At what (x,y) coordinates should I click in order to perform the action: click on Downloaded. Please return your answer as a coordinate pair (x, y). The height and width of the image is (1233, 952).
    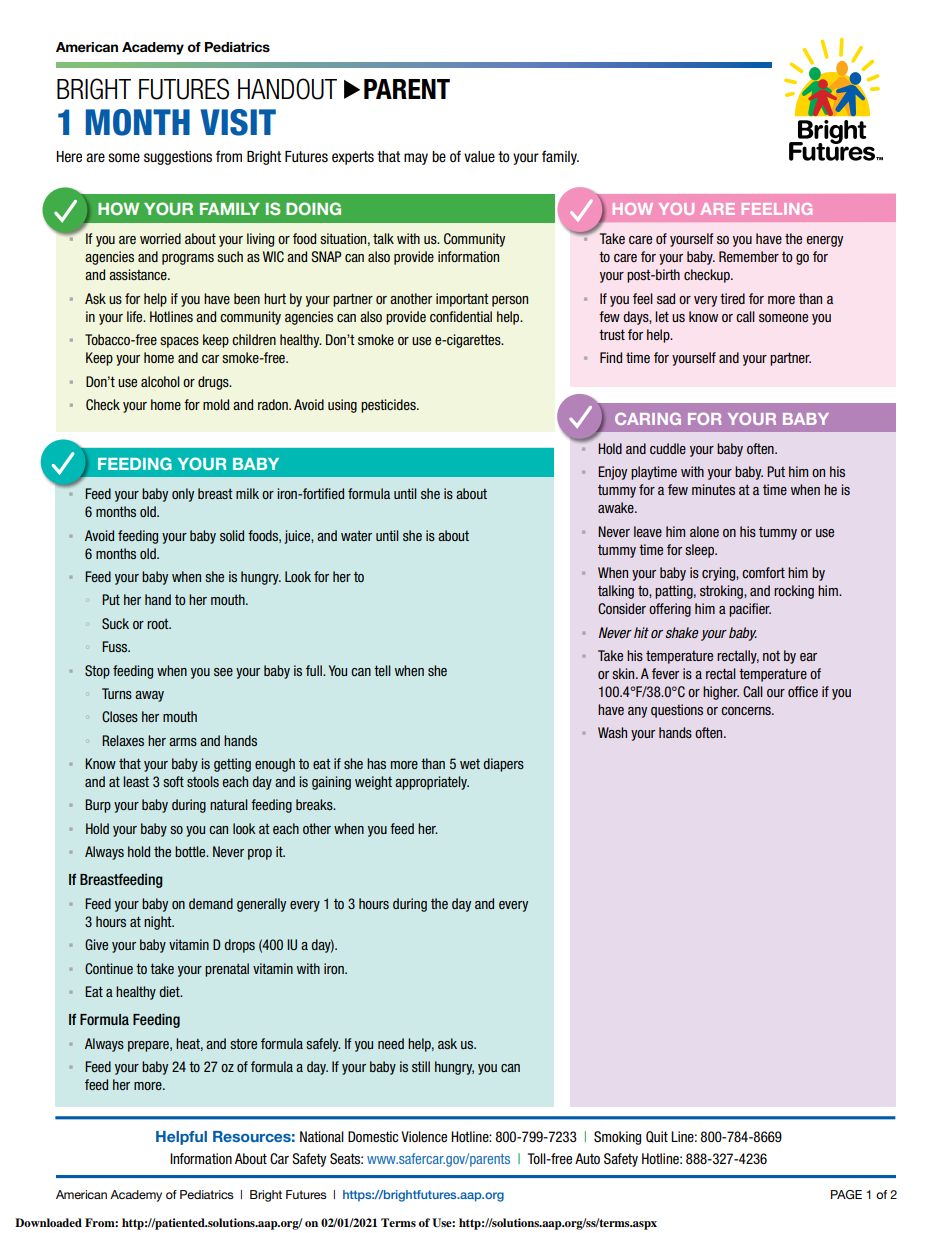
    Looking at the image, I should click on (48, 1222).
